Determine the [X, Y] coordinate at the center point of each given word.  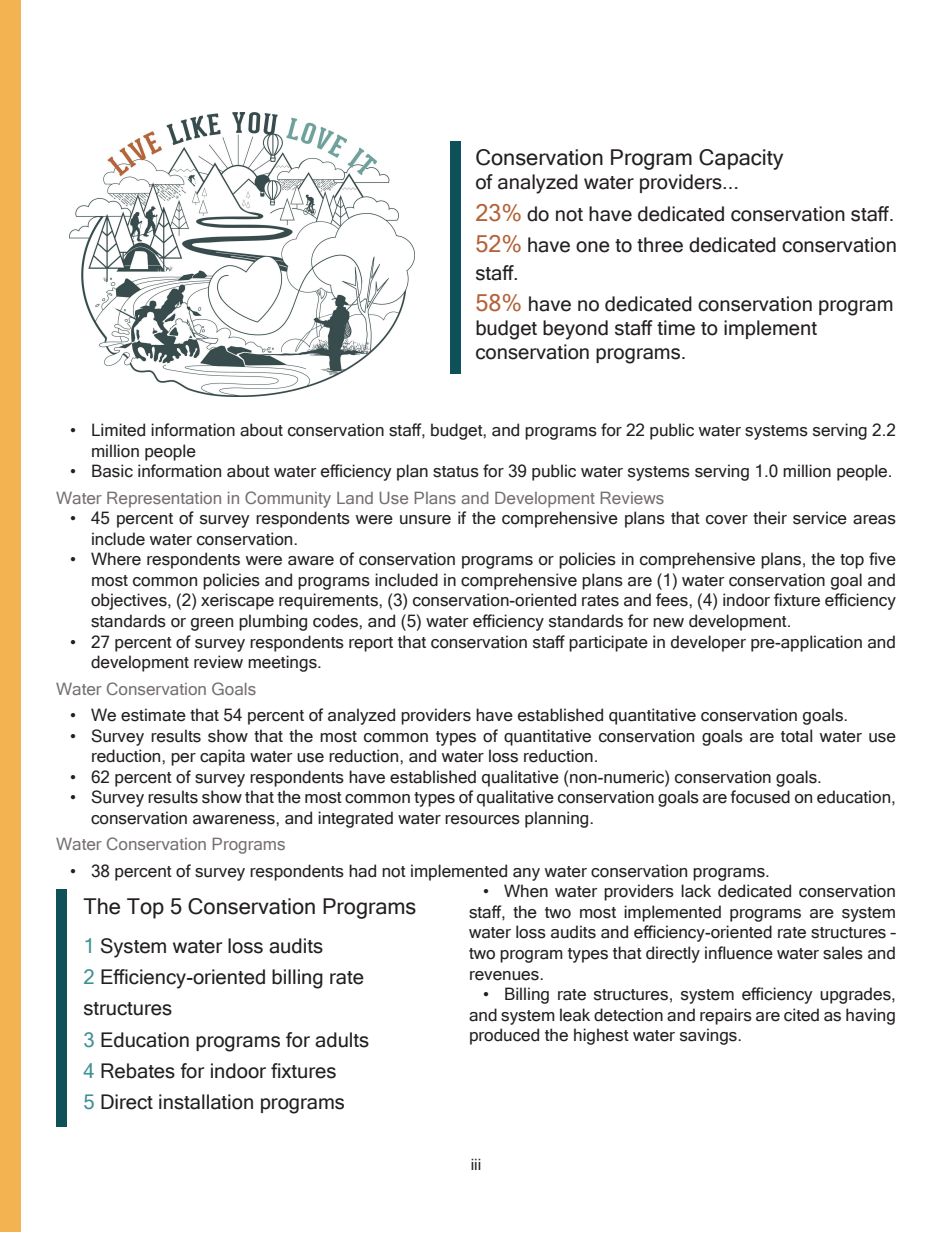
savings [709, 1036]
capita [222, 757]
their [770, 518]
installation [206, 1102]
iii [476, 1164]
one [593, 247]
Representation [164, 499]
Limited [118, 430]
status [456, 472]
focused [760, 797]
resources [482, 820]
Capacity [741, 159]
